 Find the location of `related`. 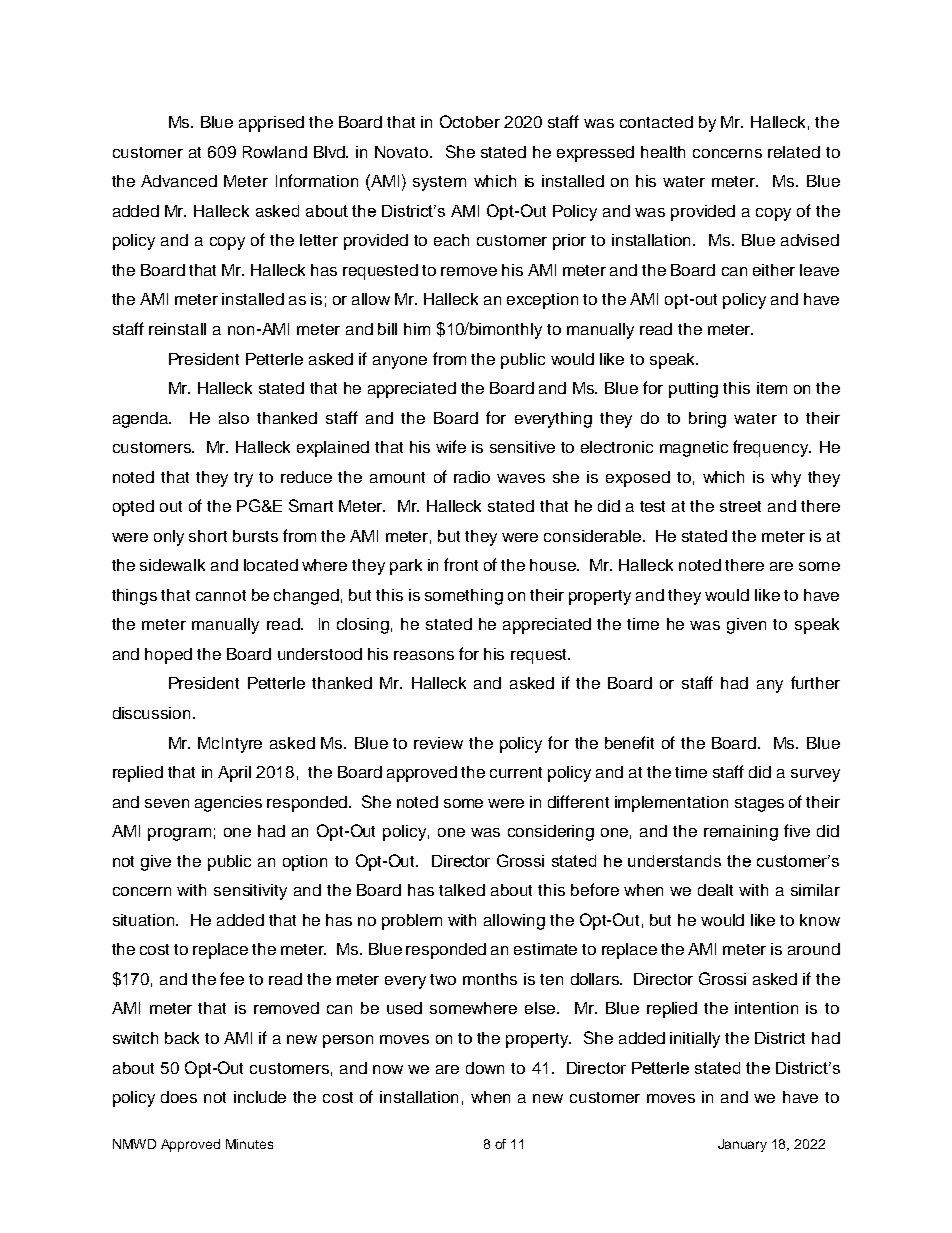

related is located at coordinates (794, 152).
